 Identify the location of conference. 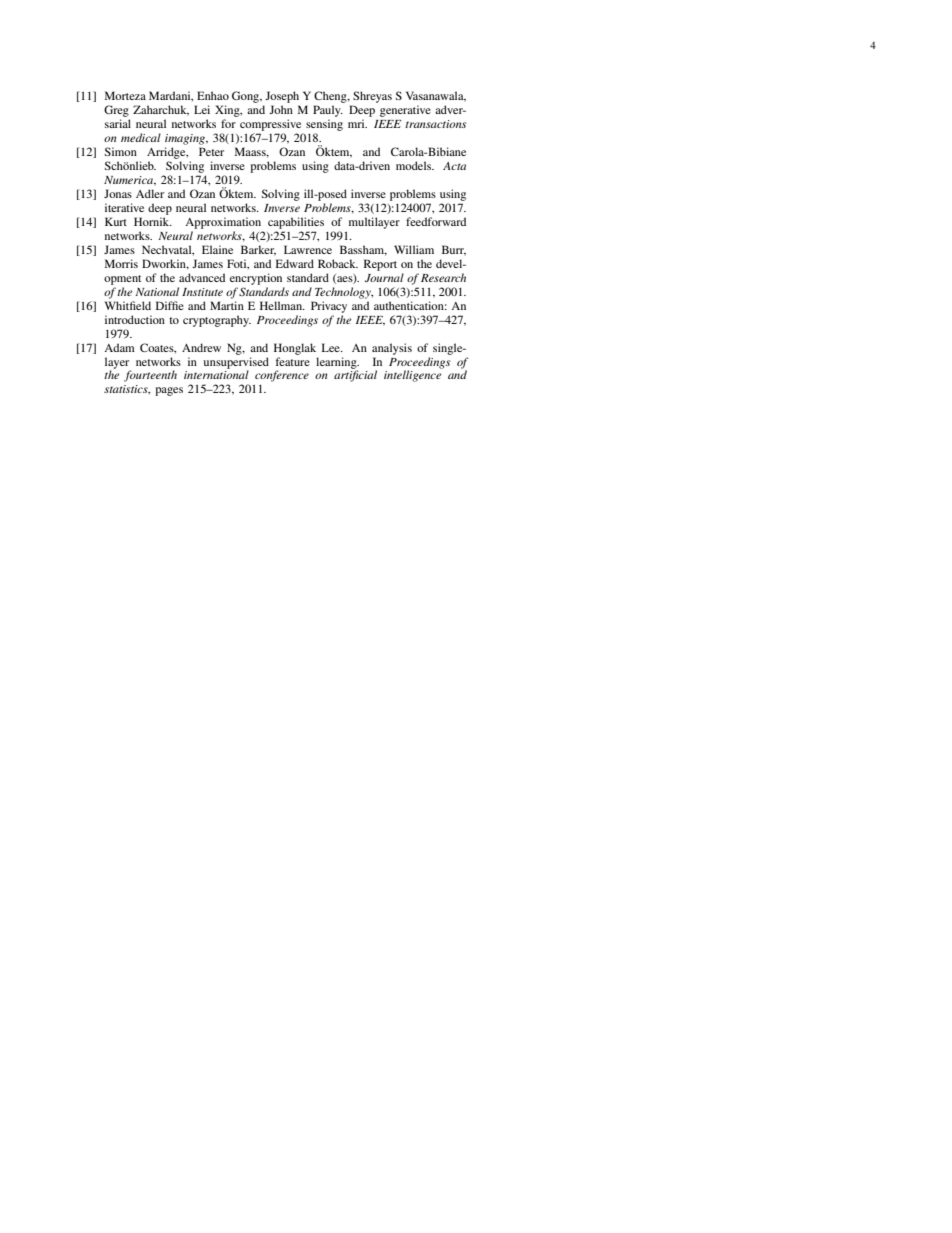
(282, 376).
